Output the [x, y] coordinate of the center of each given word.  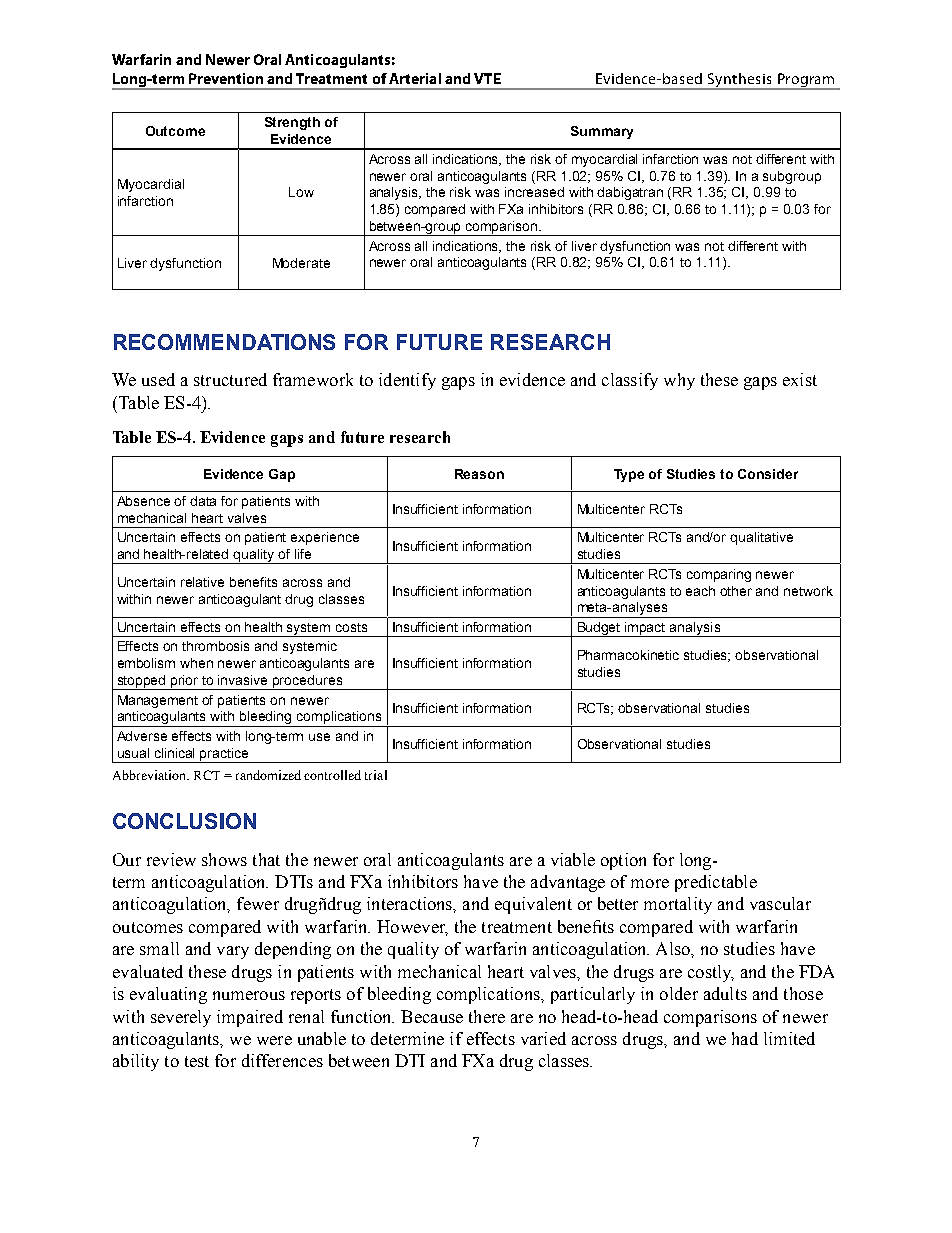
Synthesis [740, 81]
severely [181, 1018]
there [487, 1016]
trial [376, 775]
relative [202, 582]
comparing [719, 575]
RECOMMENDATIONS [224, 342]
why [679, 381]
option [623, 861]
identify [407, 381]
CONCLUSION [184, 821]
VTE [487, 78]
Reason [479, 474]
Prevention [226, 78]
